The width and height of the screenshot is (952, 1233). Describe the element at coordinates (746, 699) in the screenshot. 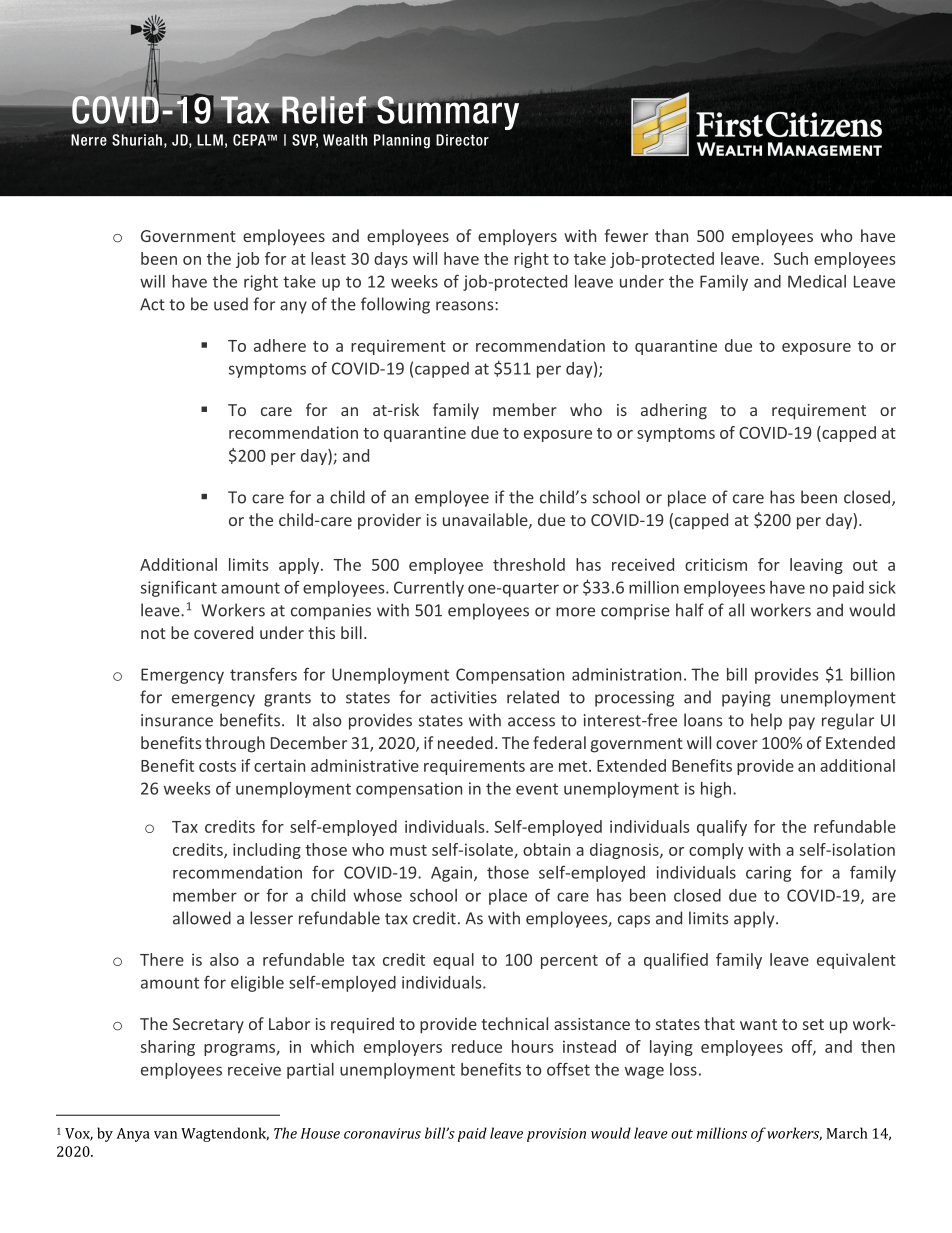

I see `paying` at that location.
